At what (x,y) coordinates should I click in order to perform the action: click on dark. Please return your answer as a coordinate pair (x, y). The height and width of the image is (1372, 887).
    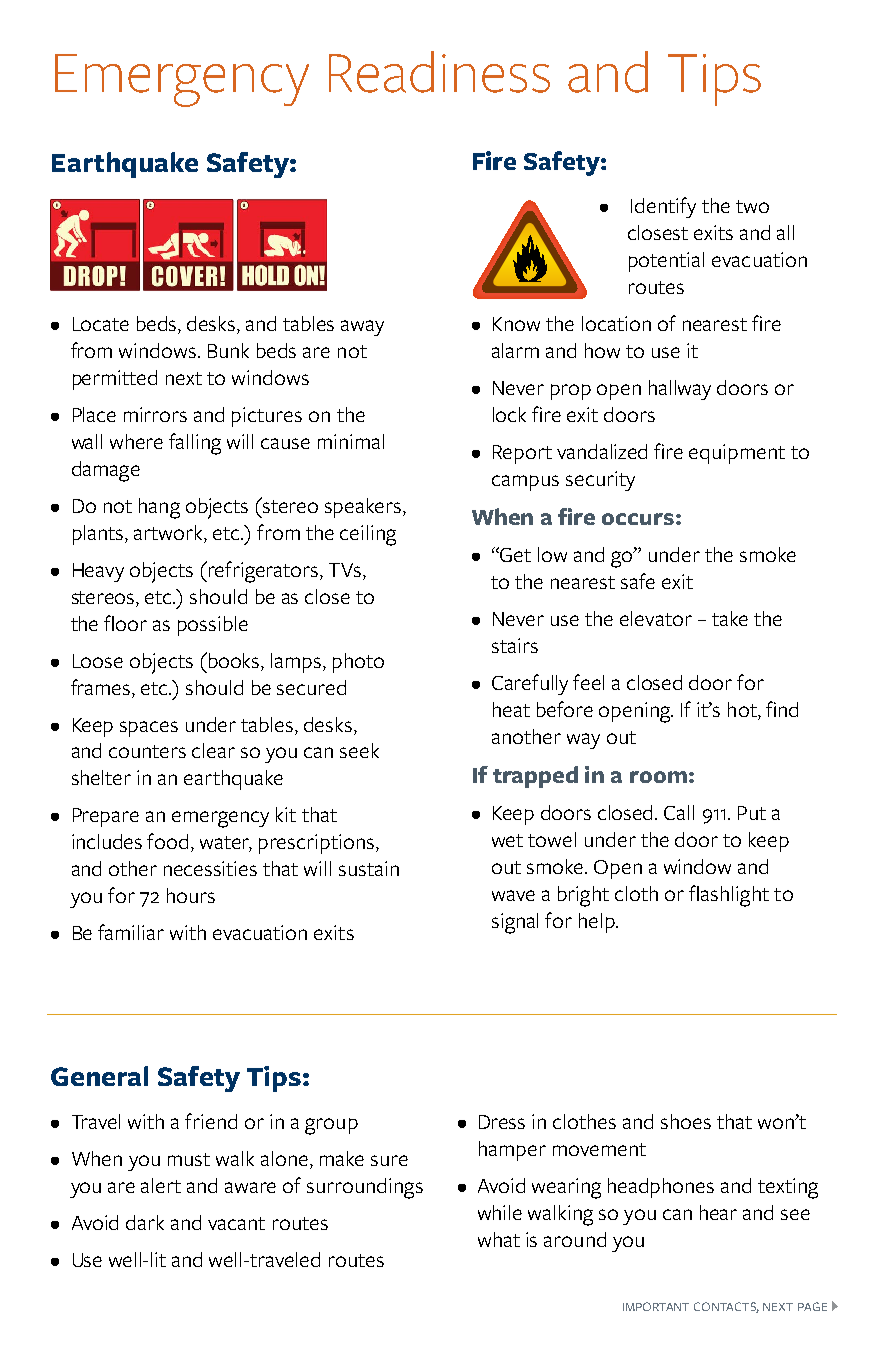
    Looking at the image, I should click on (145, 1222).
